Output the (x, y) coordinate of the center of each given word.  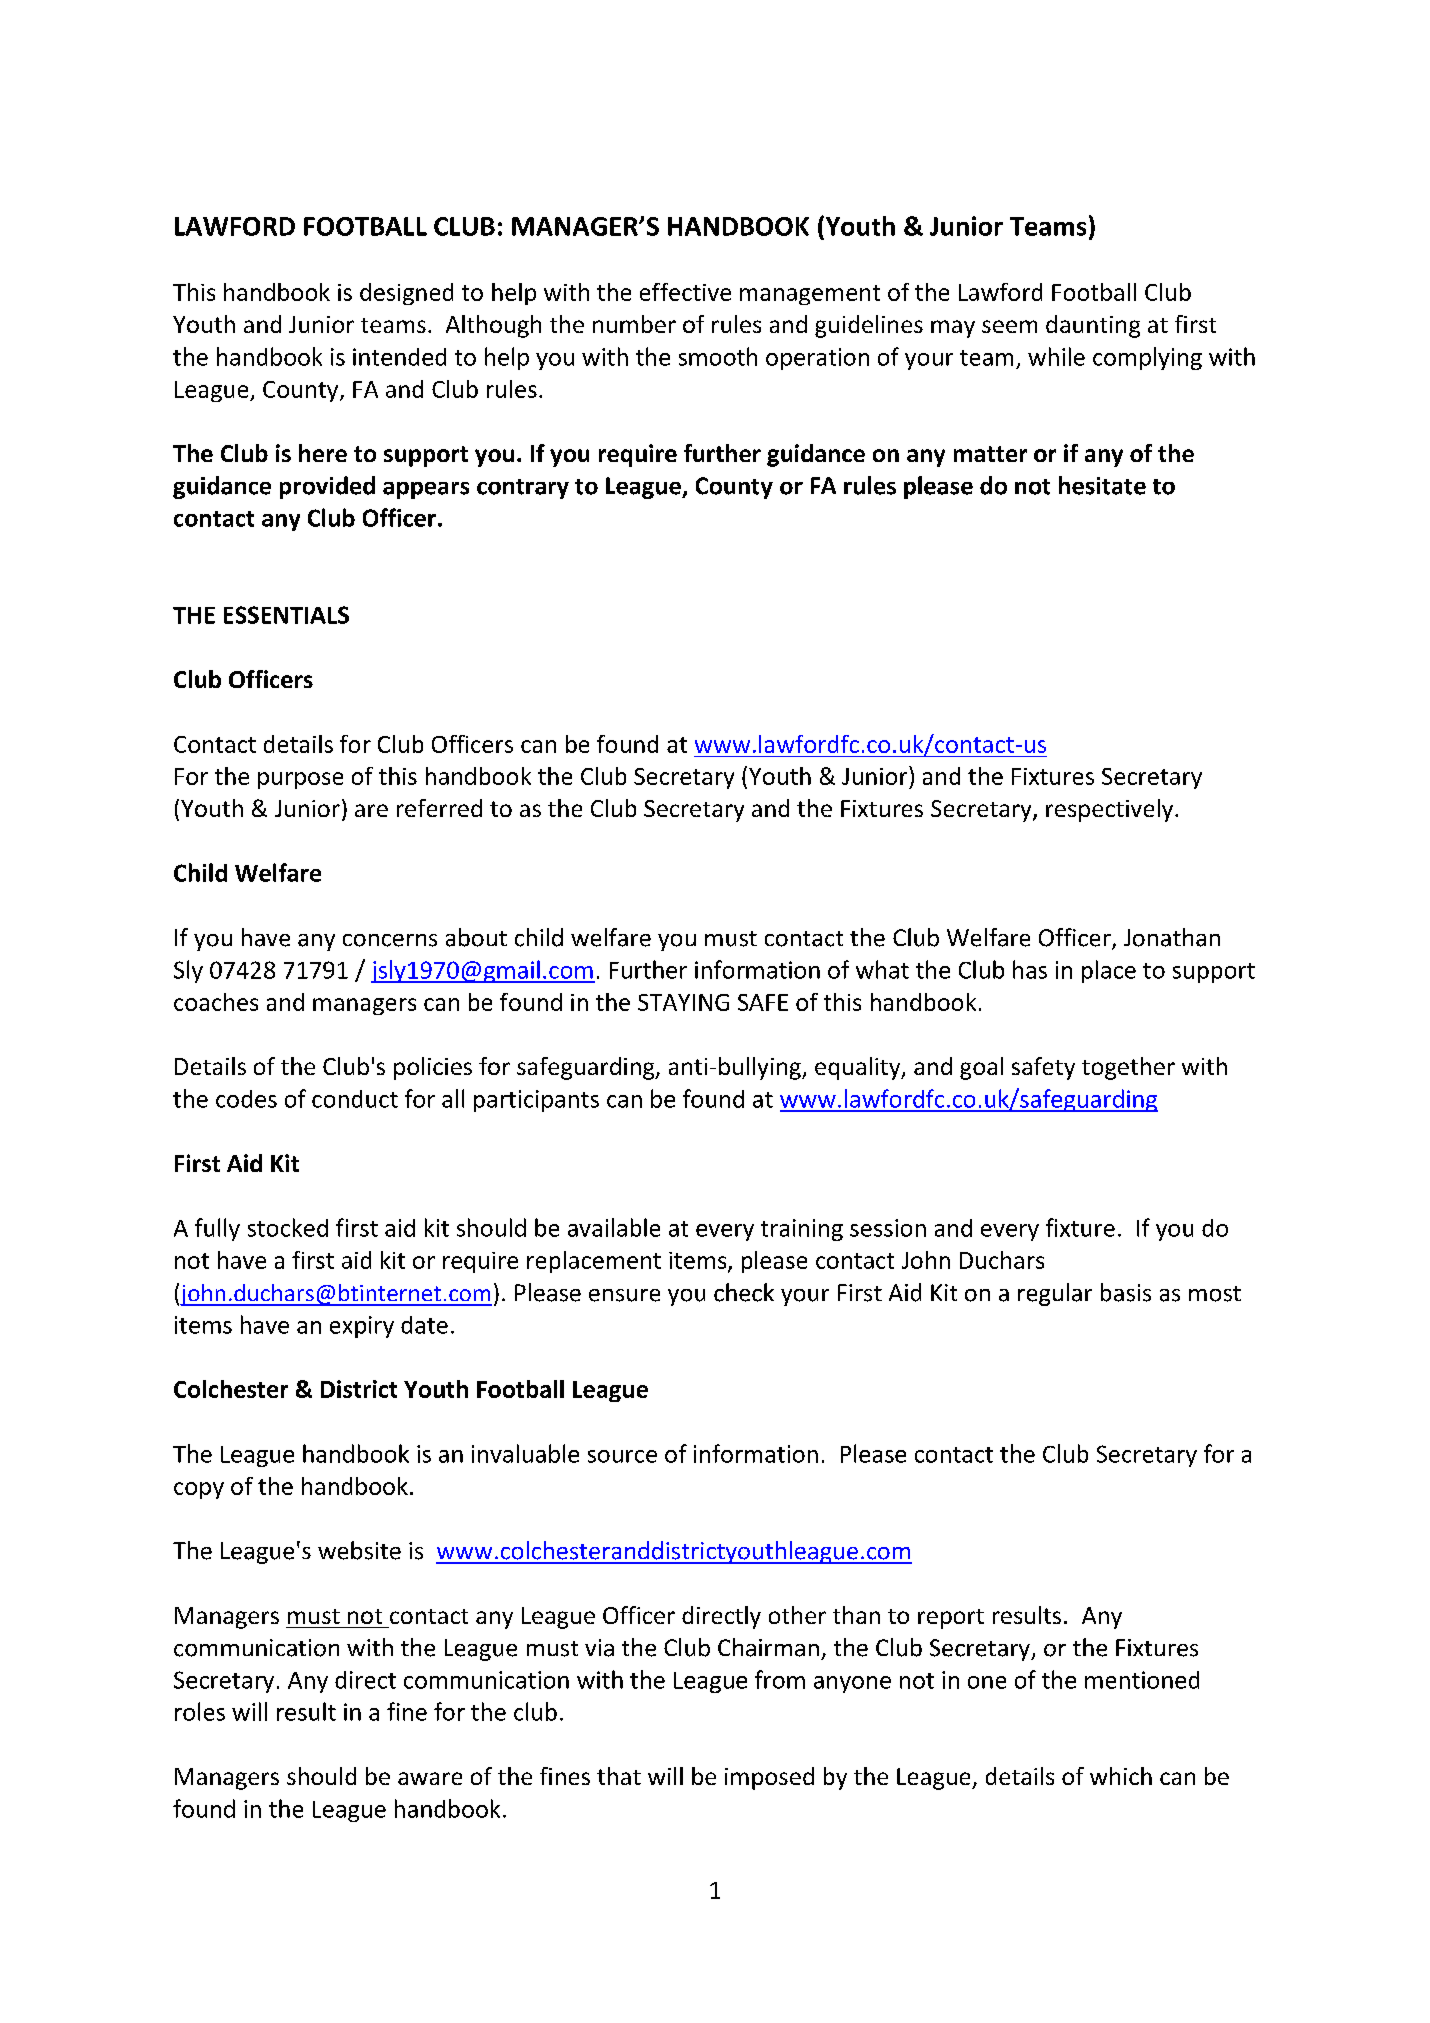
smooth (718, 356)
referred (439, 808)
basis (1126, 1292)
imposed (769, 1778)
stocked (288, 1227)
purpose (300, 780)
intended (399, 357)
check (744, 1292)
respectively (1109, 810)
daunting (1093, 326)
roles (200, 1711)
